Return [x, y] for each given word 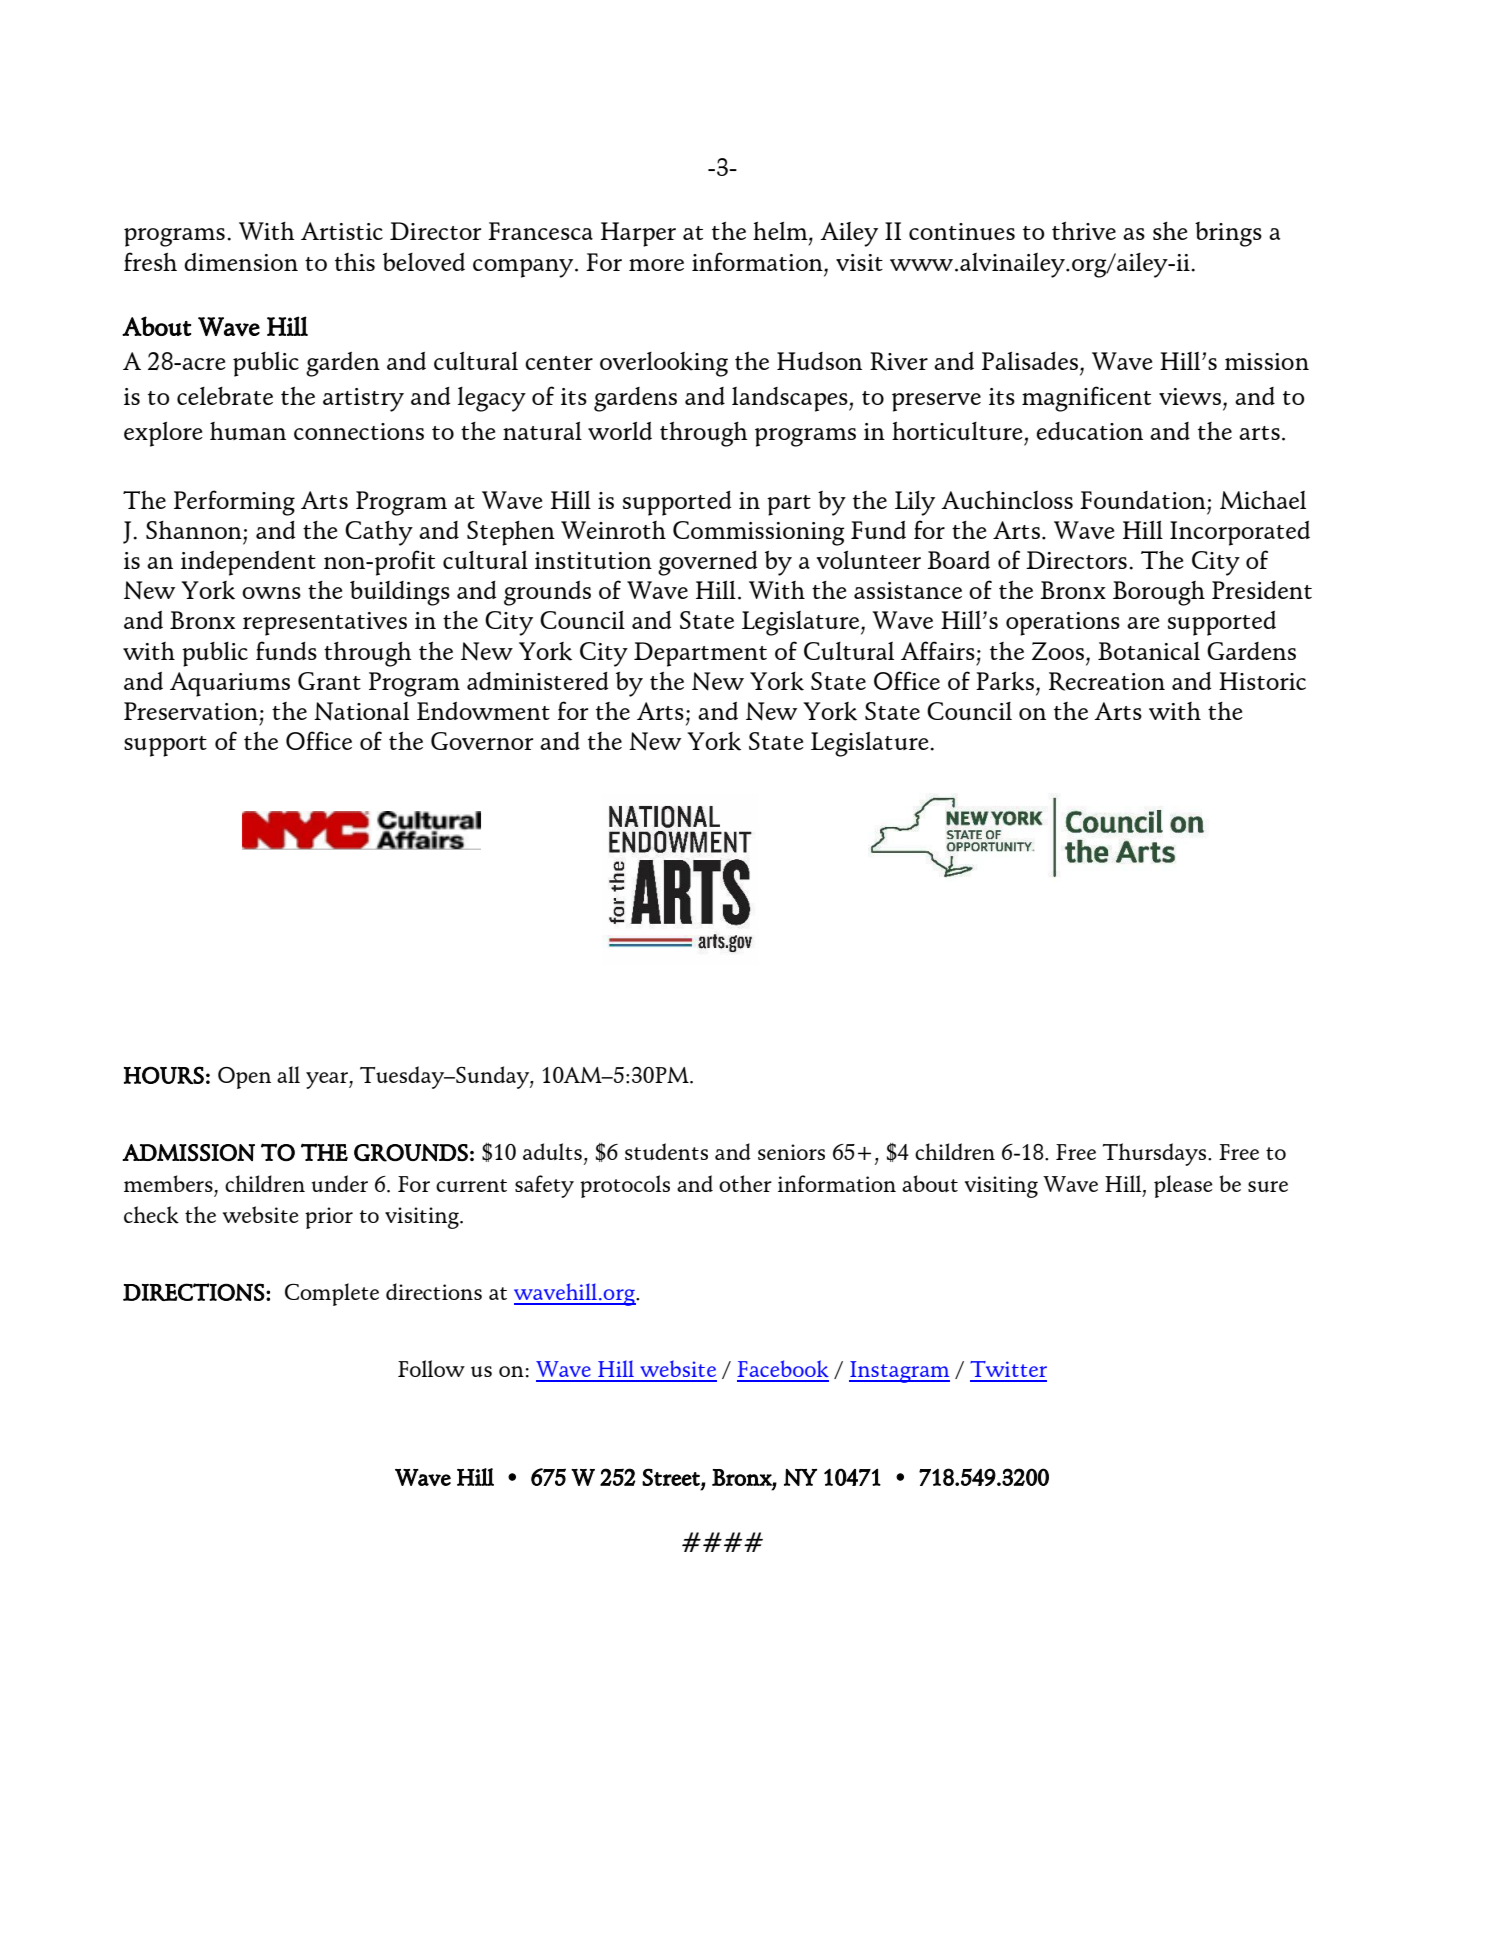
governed [707, 563]
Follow [431, 1368]
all [288, 1074]
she [1170, 231]
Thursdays [1156, 1154]
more [656, 265]
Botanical [1149, 651]
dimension [241, 262]
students [666, 1151]
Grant [329, 681]
